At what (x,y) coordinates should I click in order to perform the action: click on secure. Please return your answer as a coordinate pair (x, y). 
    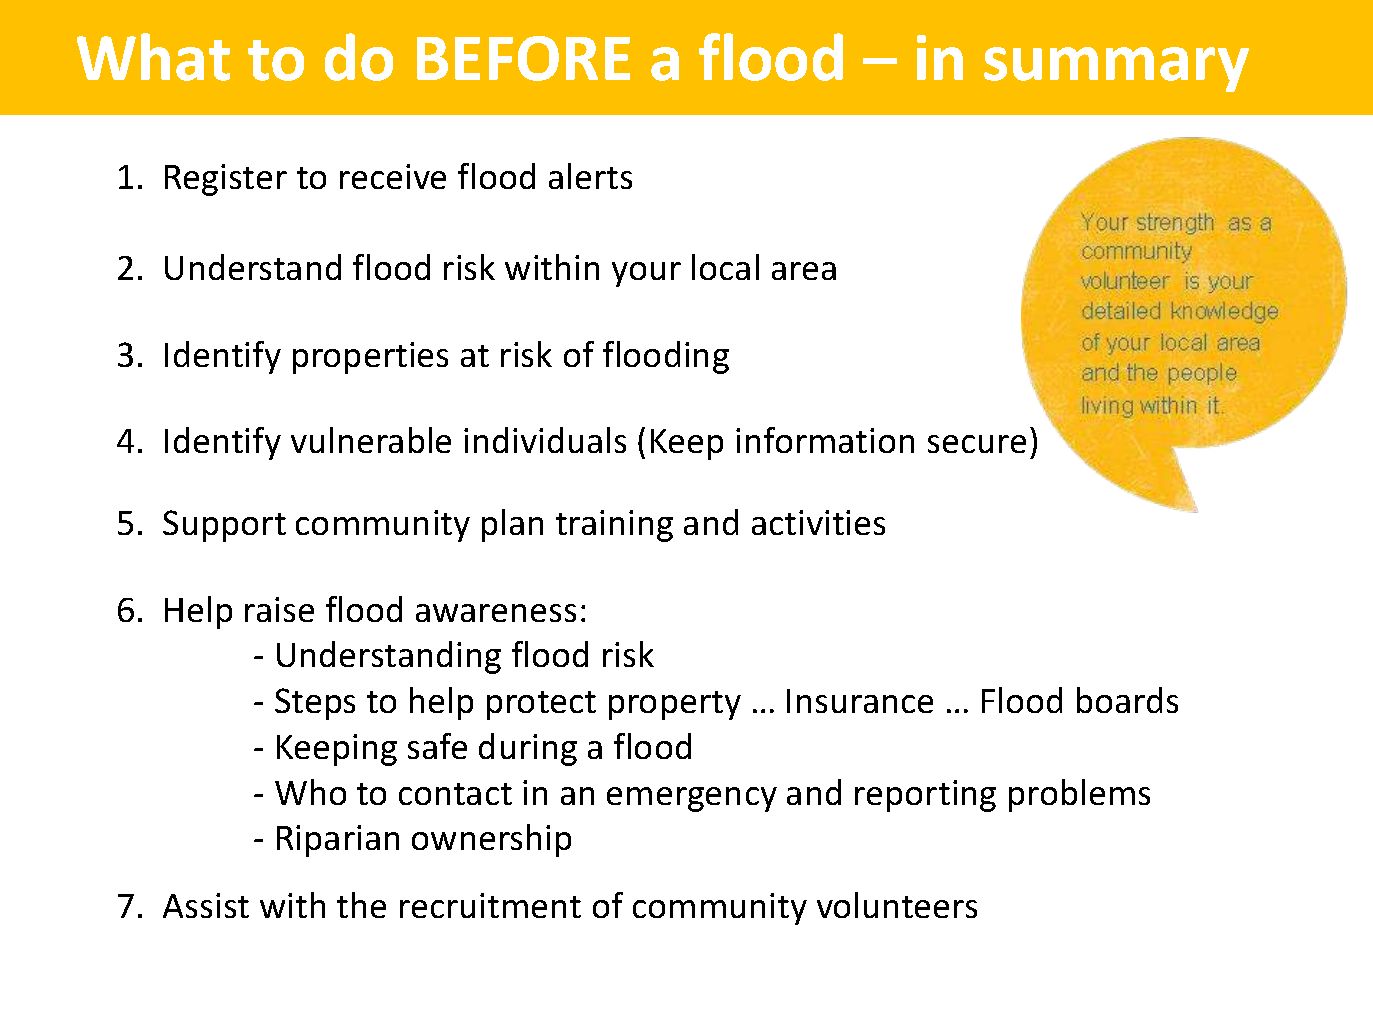
    Looking at the image, I should click on (977, 444).
